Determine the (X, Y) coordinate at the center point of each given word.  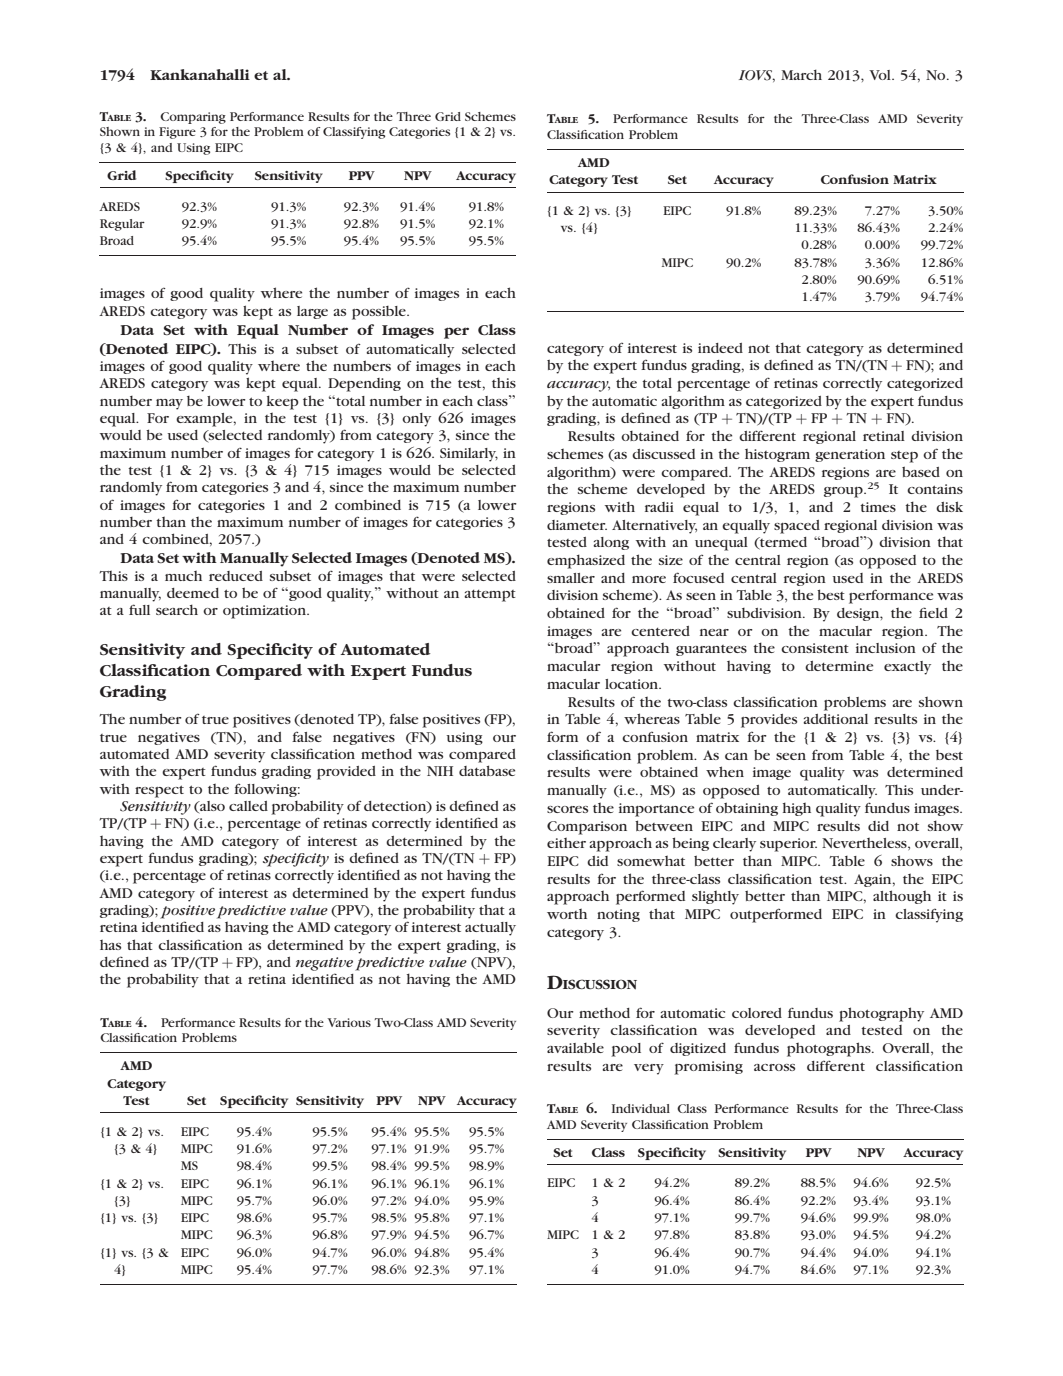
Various (349, 1022)
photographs (830, 1049)
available (575, 1048)
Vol (881, 75)
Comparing (193, 118)
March (801, 74)
